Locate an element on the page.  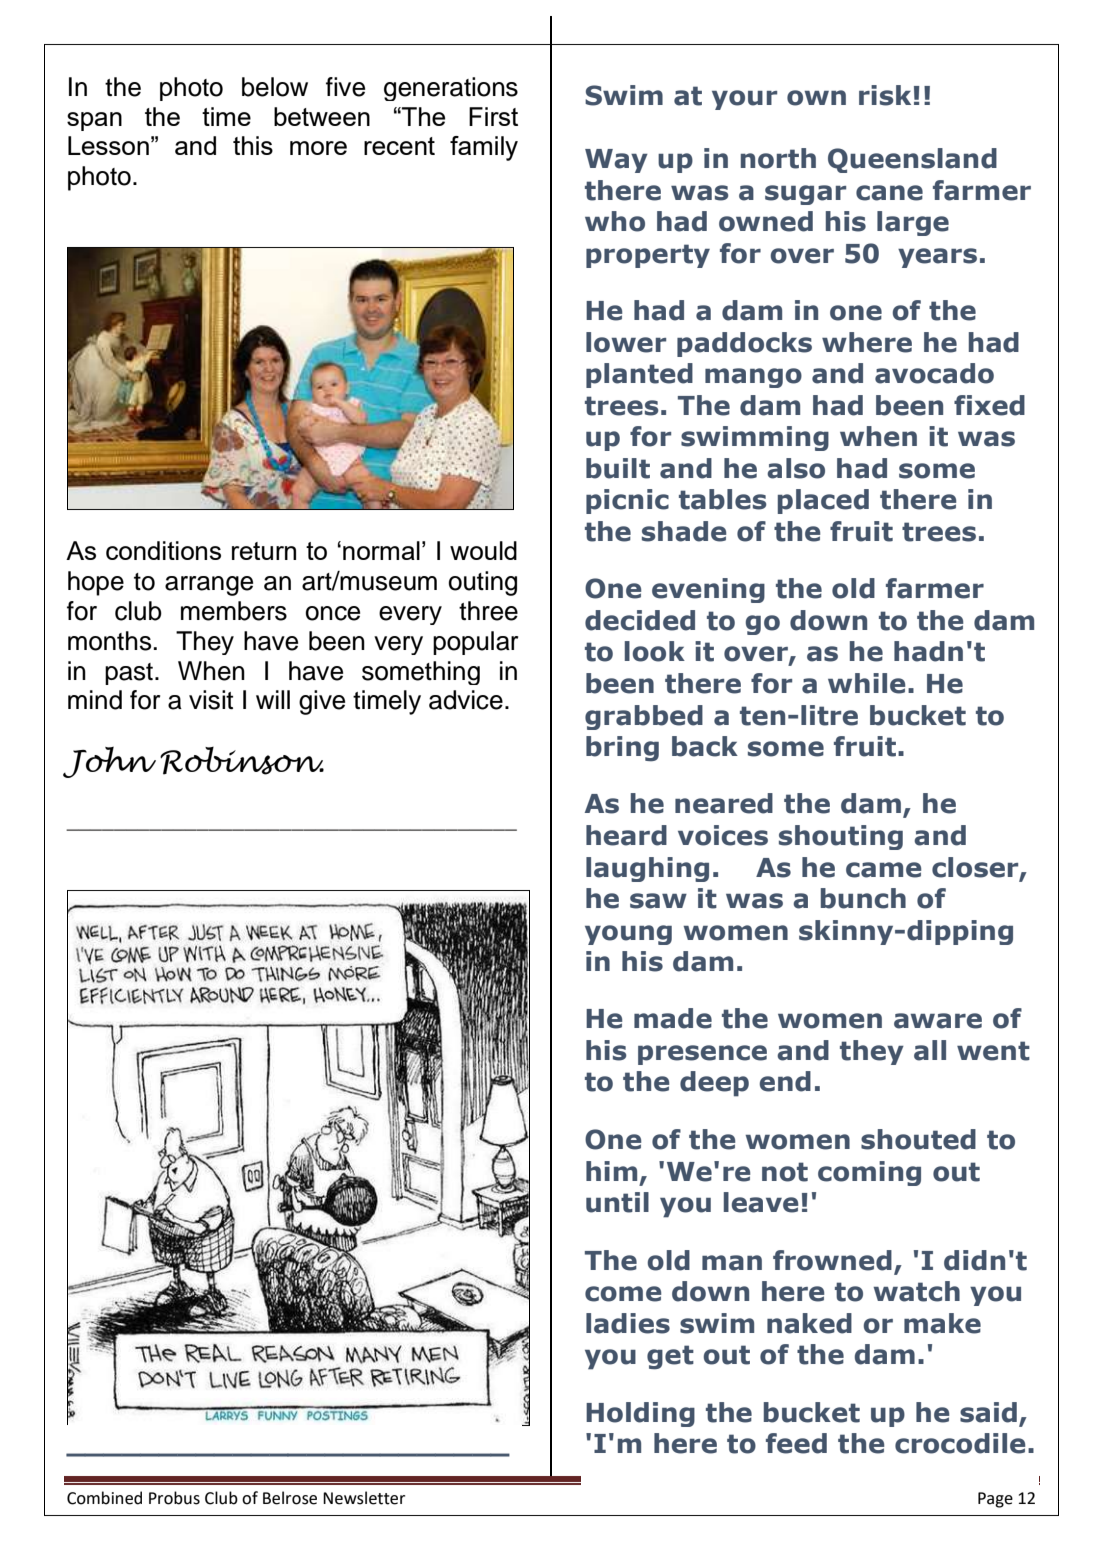
shouted is located at coordinates (918, 1139).
